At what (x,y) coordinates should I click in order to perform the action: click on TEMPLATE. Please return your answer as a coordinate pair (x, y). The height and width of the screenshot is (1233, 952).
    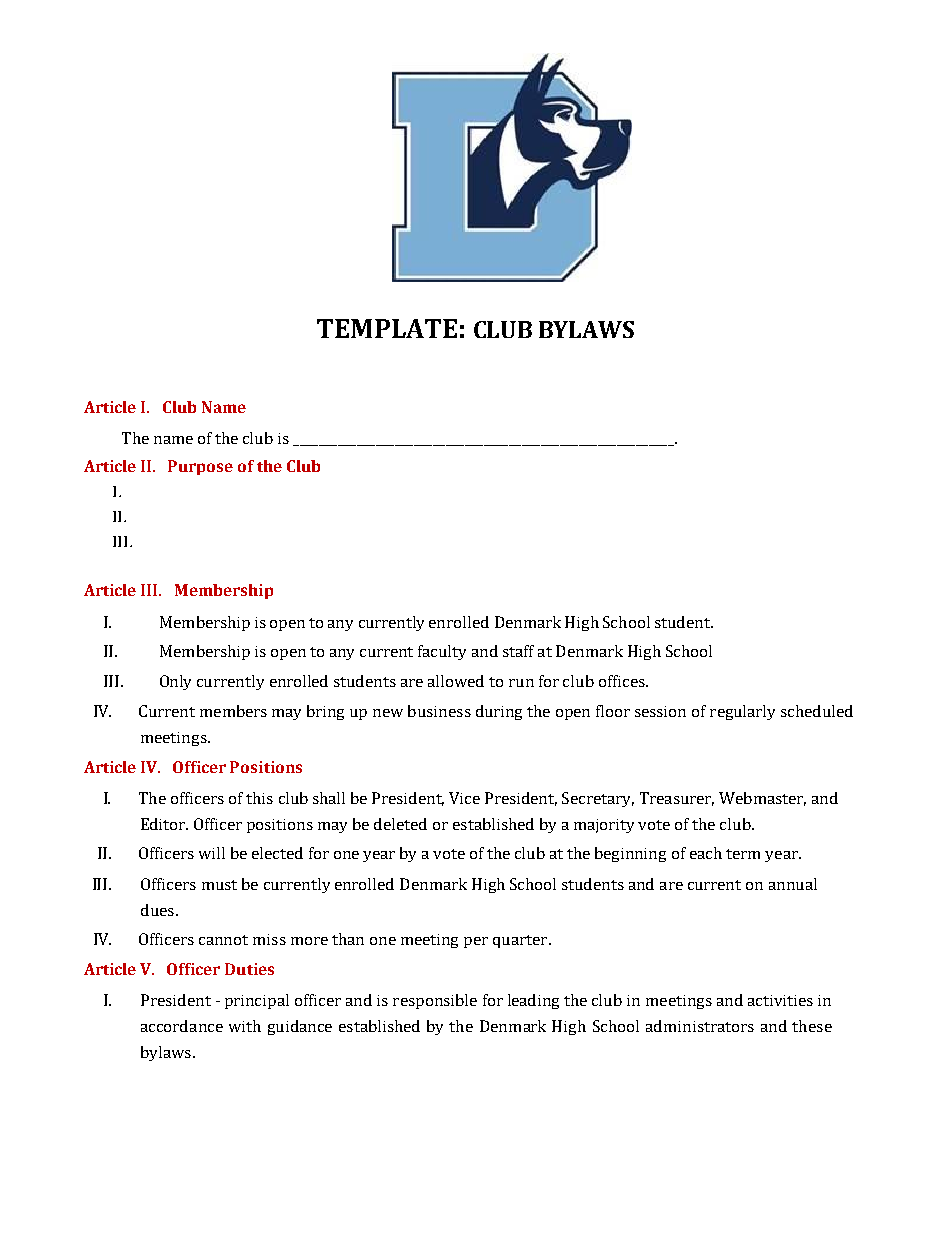
    Looking at the image, I should click on (387, 328).
